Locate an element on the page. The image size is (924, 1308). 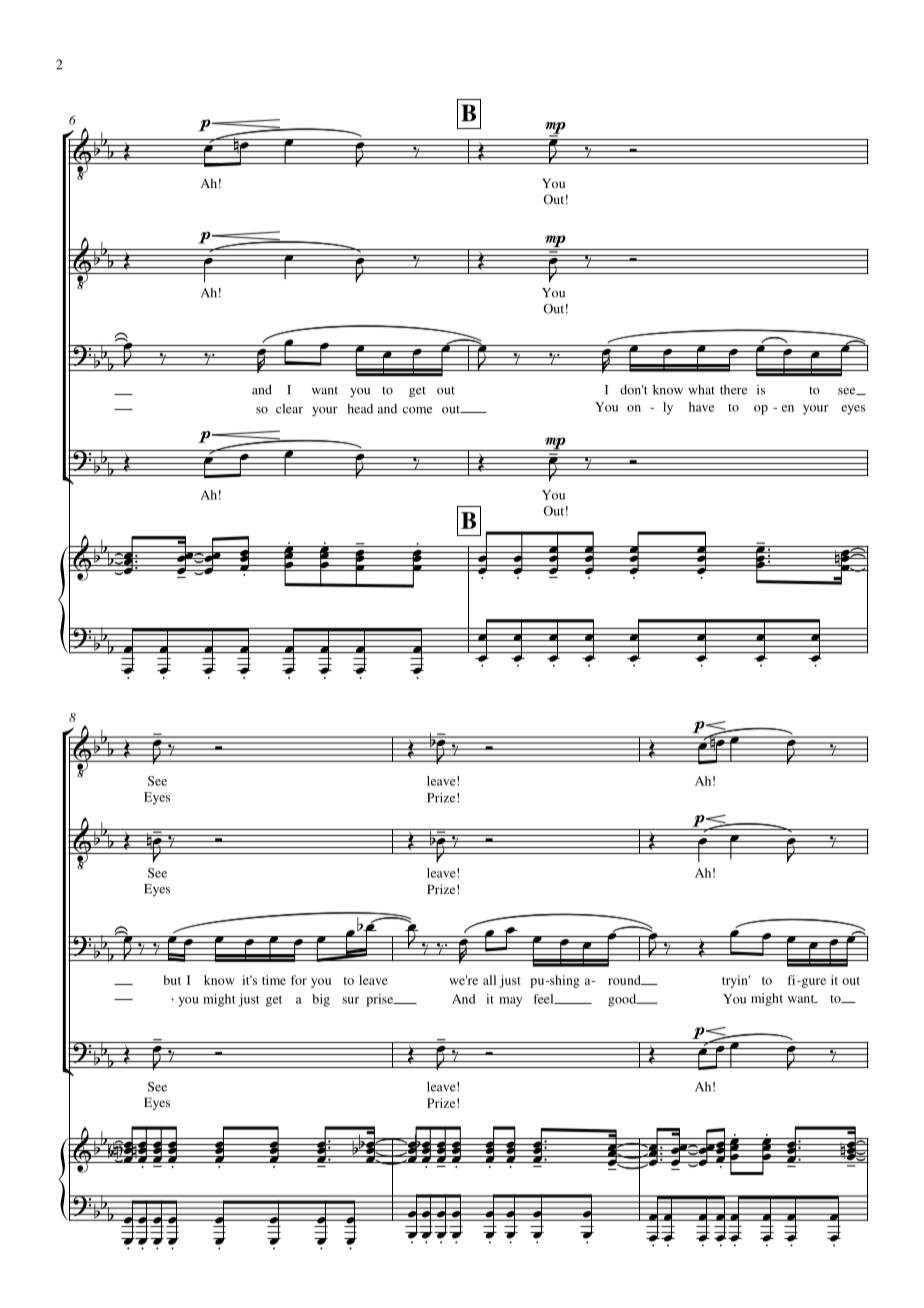
come is located at coordinates (417, 410).
